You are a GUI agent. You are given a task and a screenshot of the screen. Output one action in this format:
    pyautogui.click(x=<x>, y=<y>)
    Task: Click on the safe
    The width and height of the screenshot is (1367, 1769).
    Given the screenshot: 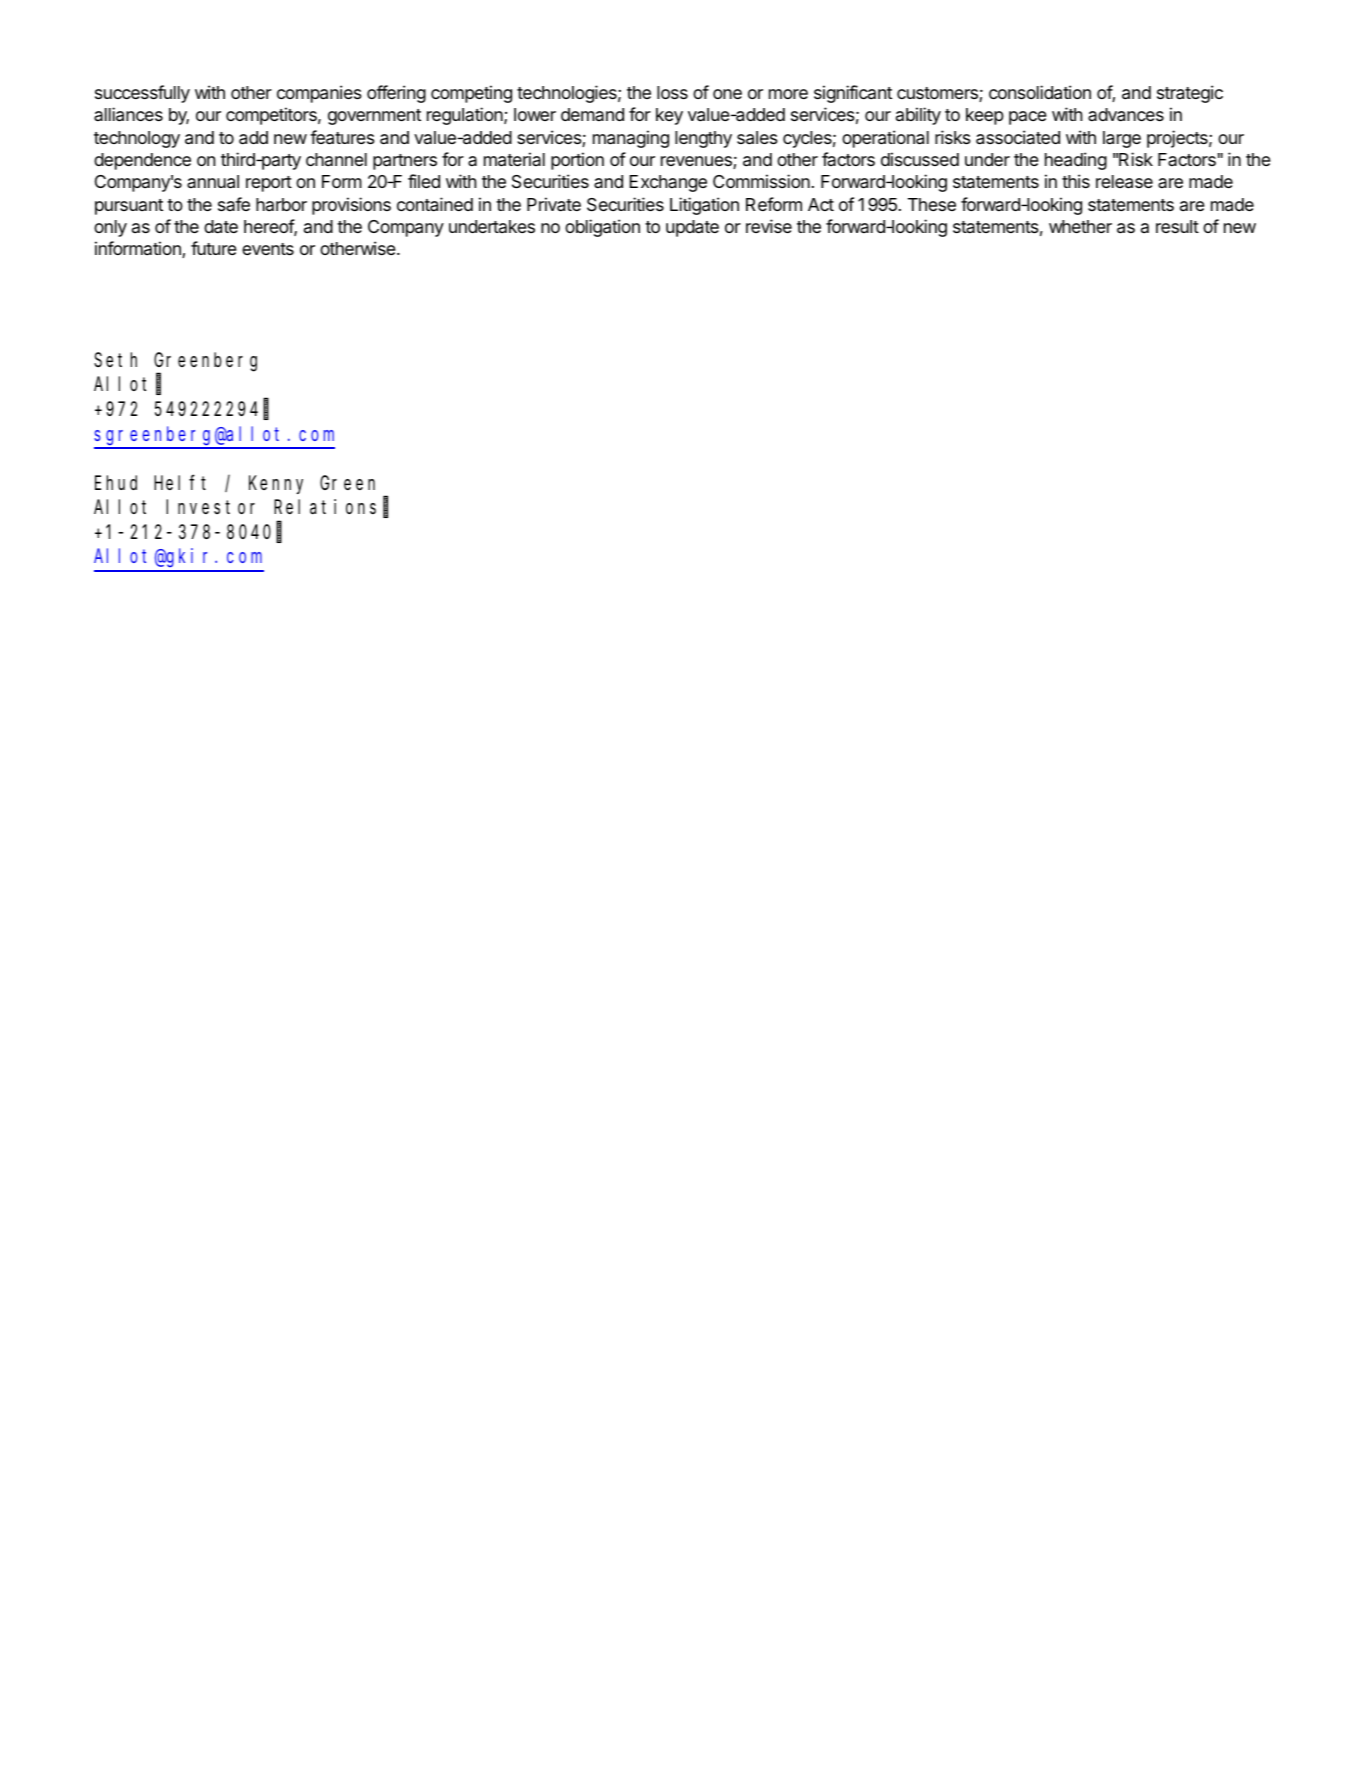 What is the action you would take?
    pyautogui.click(x=234, y=204)
